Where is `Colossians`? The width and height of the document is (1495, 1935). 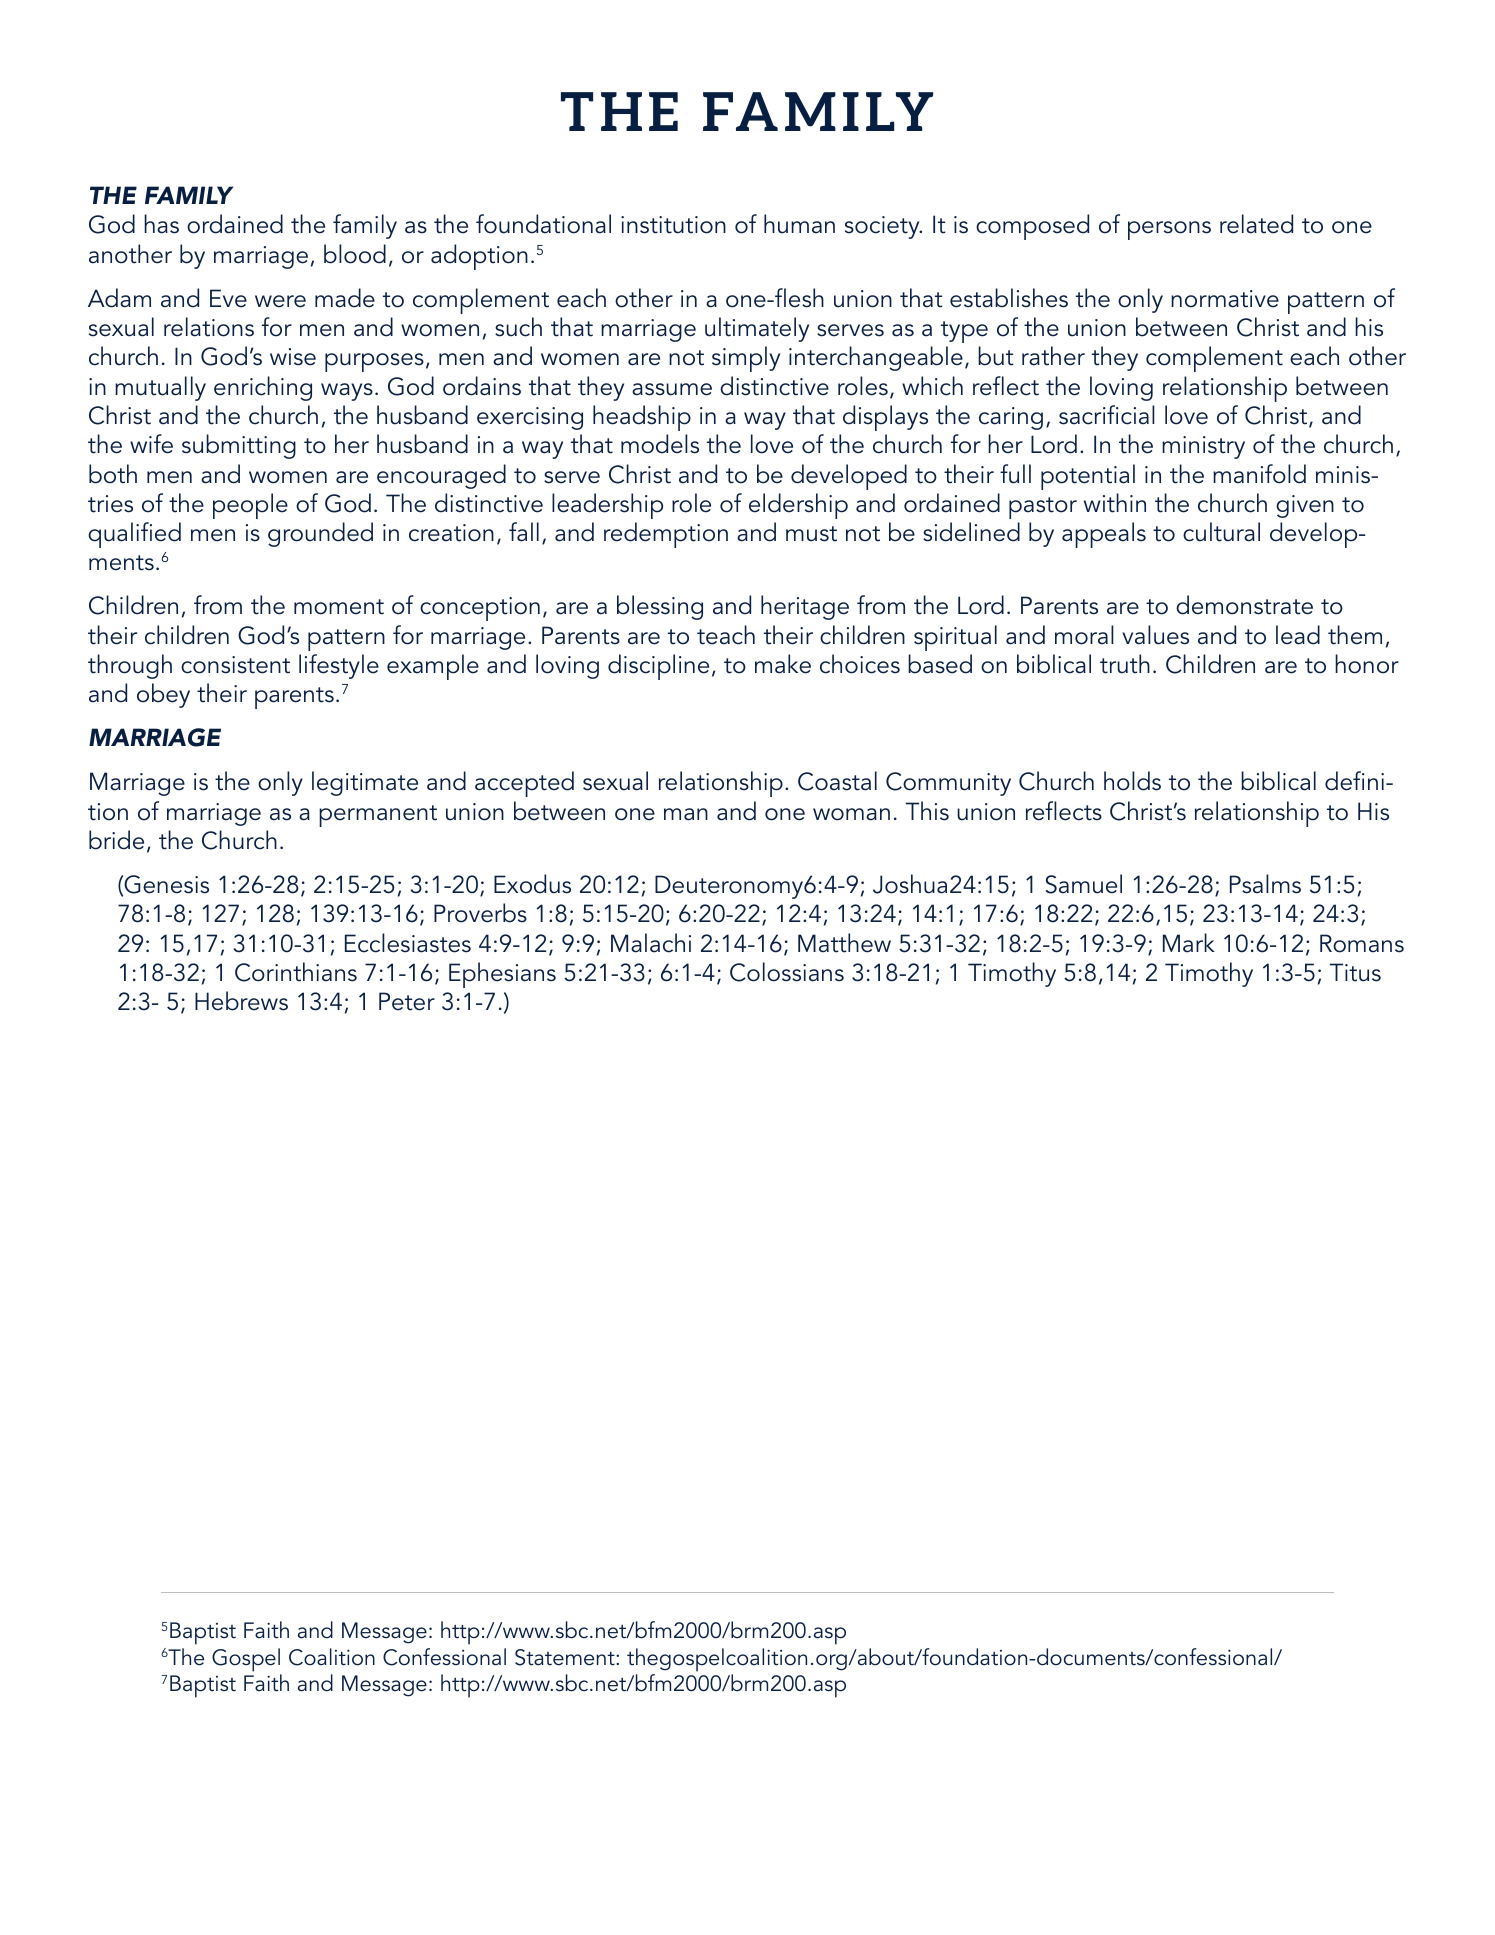
Colossians is located at coordinates (787, 972).
